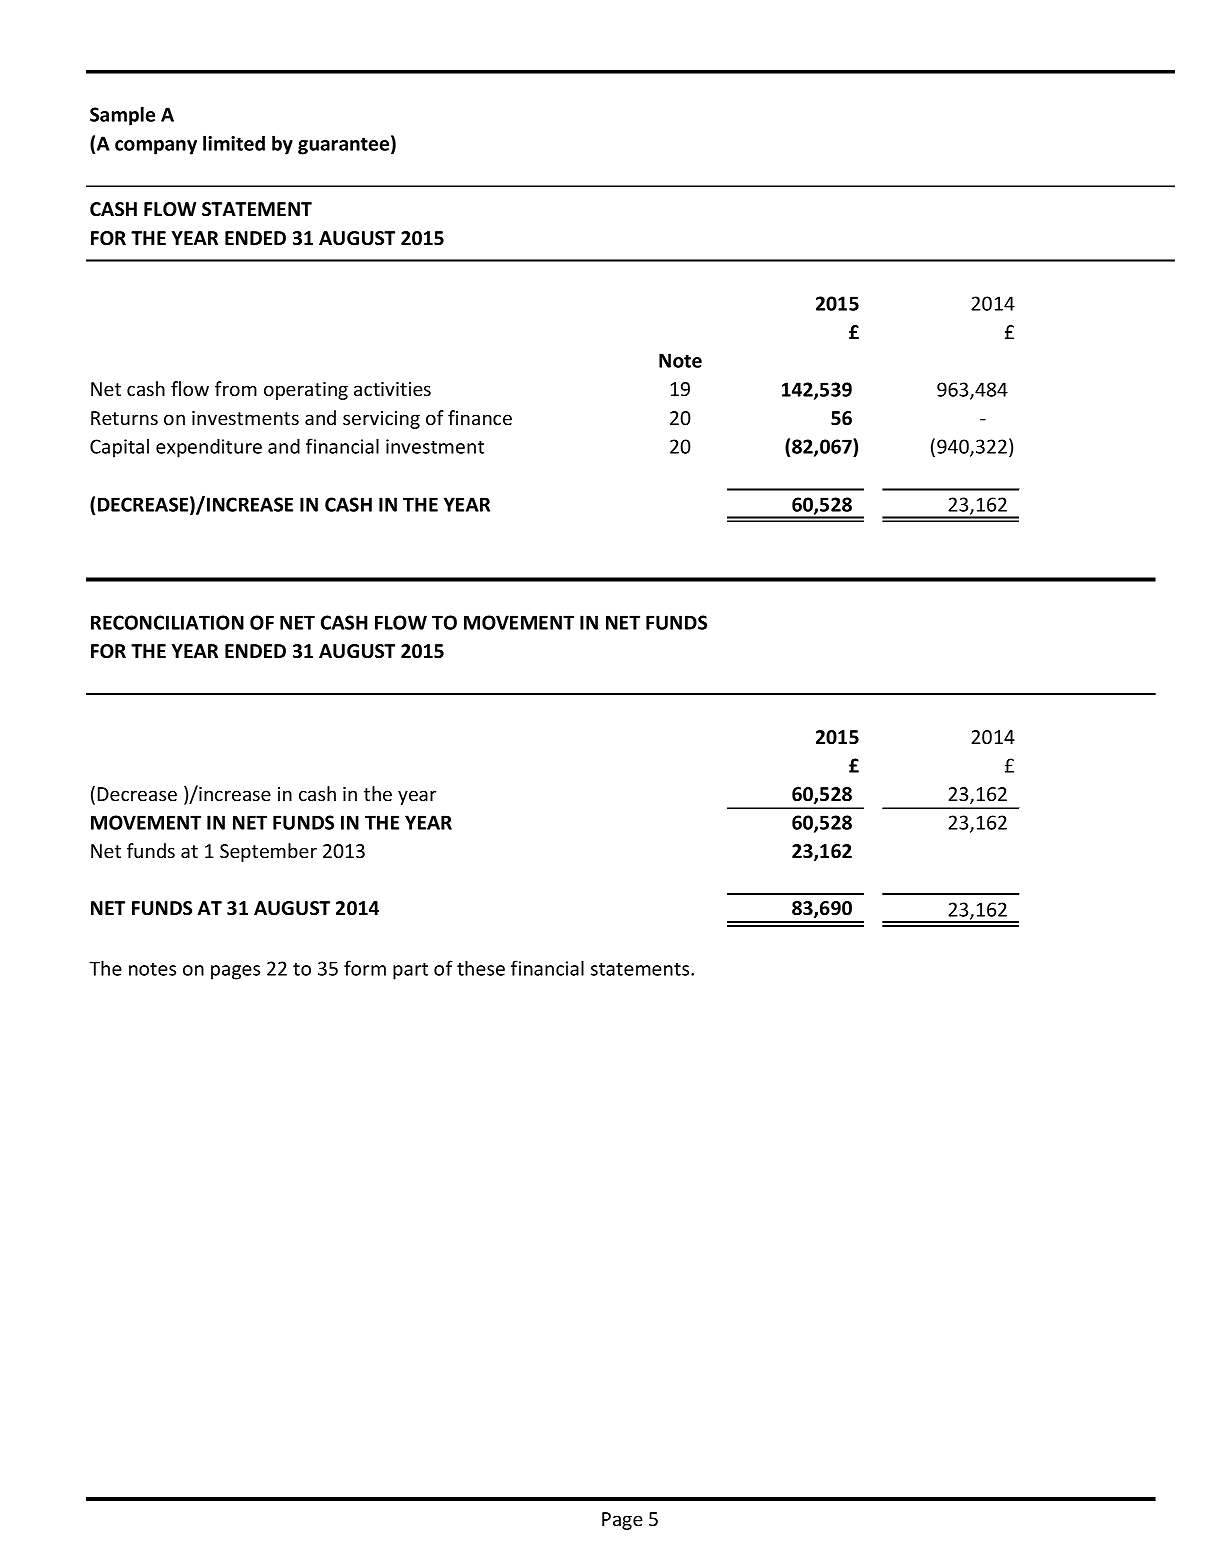 This screenshot has height=1560, width=1205. What do you see at coordinates (119, 448) in the screenshot?
I see `Capital` at bounding box center [119, 448].
